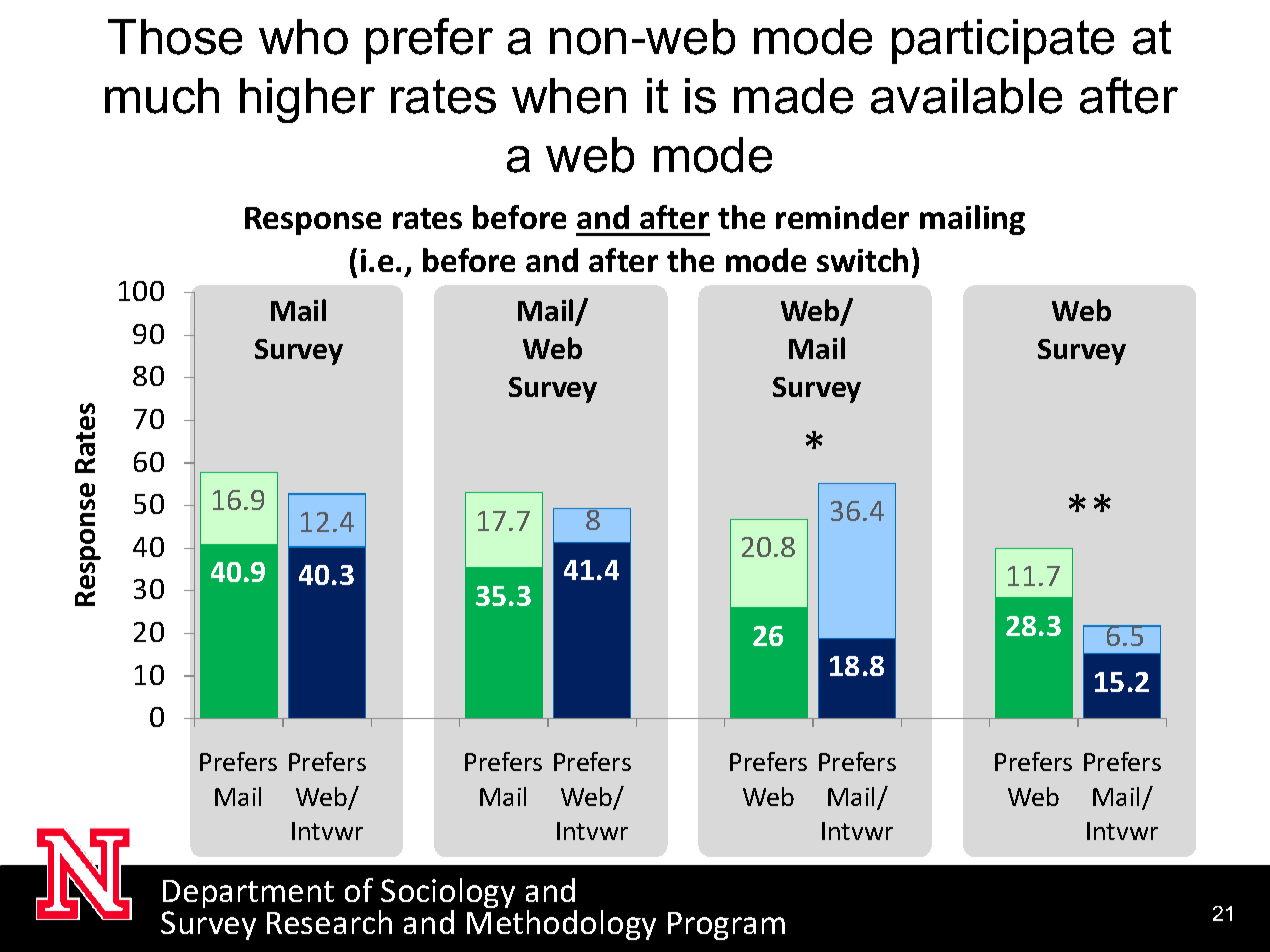 Image resolution: width=1270 pixels, height=952 pixels. Describe the element at coordinates (842, 217) in the document. I see `reminder` at that location.
